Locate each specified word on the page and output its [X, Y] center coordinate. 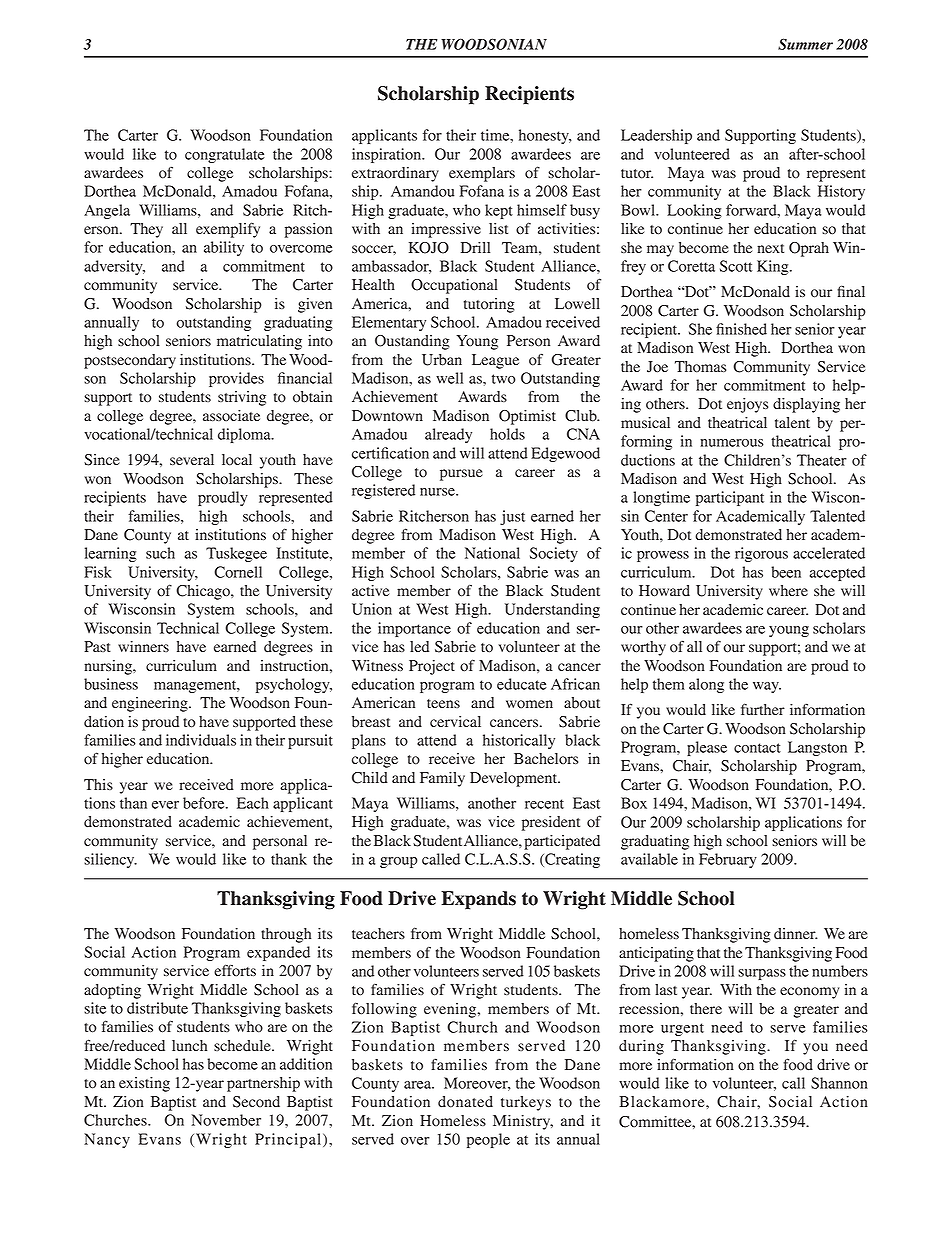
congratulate [225, 155]
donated [465, 1102]
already [448, 435]
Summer [805, 44]
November [226, 1120]
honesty [545, 136]
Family [442, 779]
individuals [201, 740]
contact [757, 748]
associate [231, 416]
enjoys [747, 405]
